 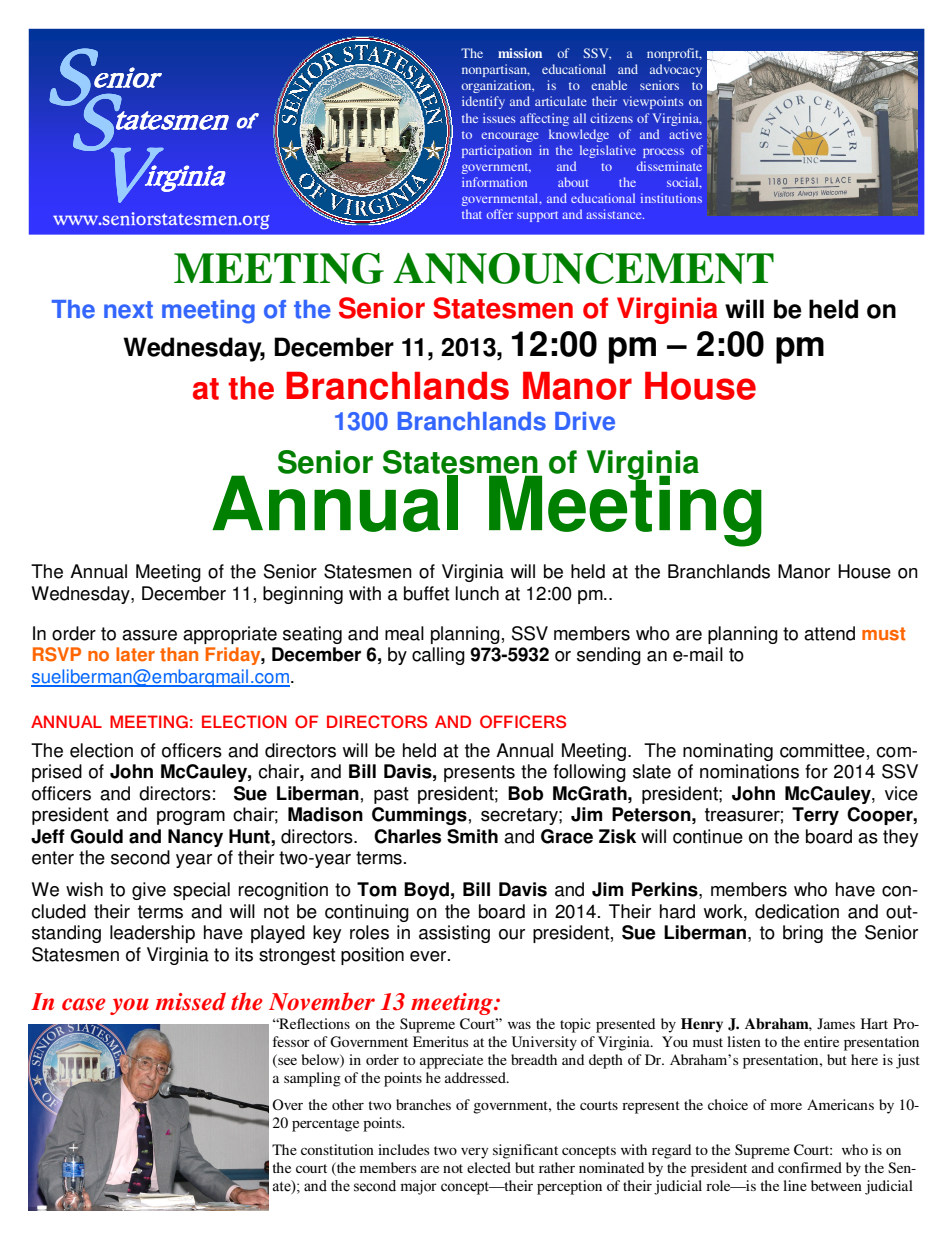 What do you see at coordinates (149, 635) in the image?
I see `assure` at bounding box center [149, 635].
